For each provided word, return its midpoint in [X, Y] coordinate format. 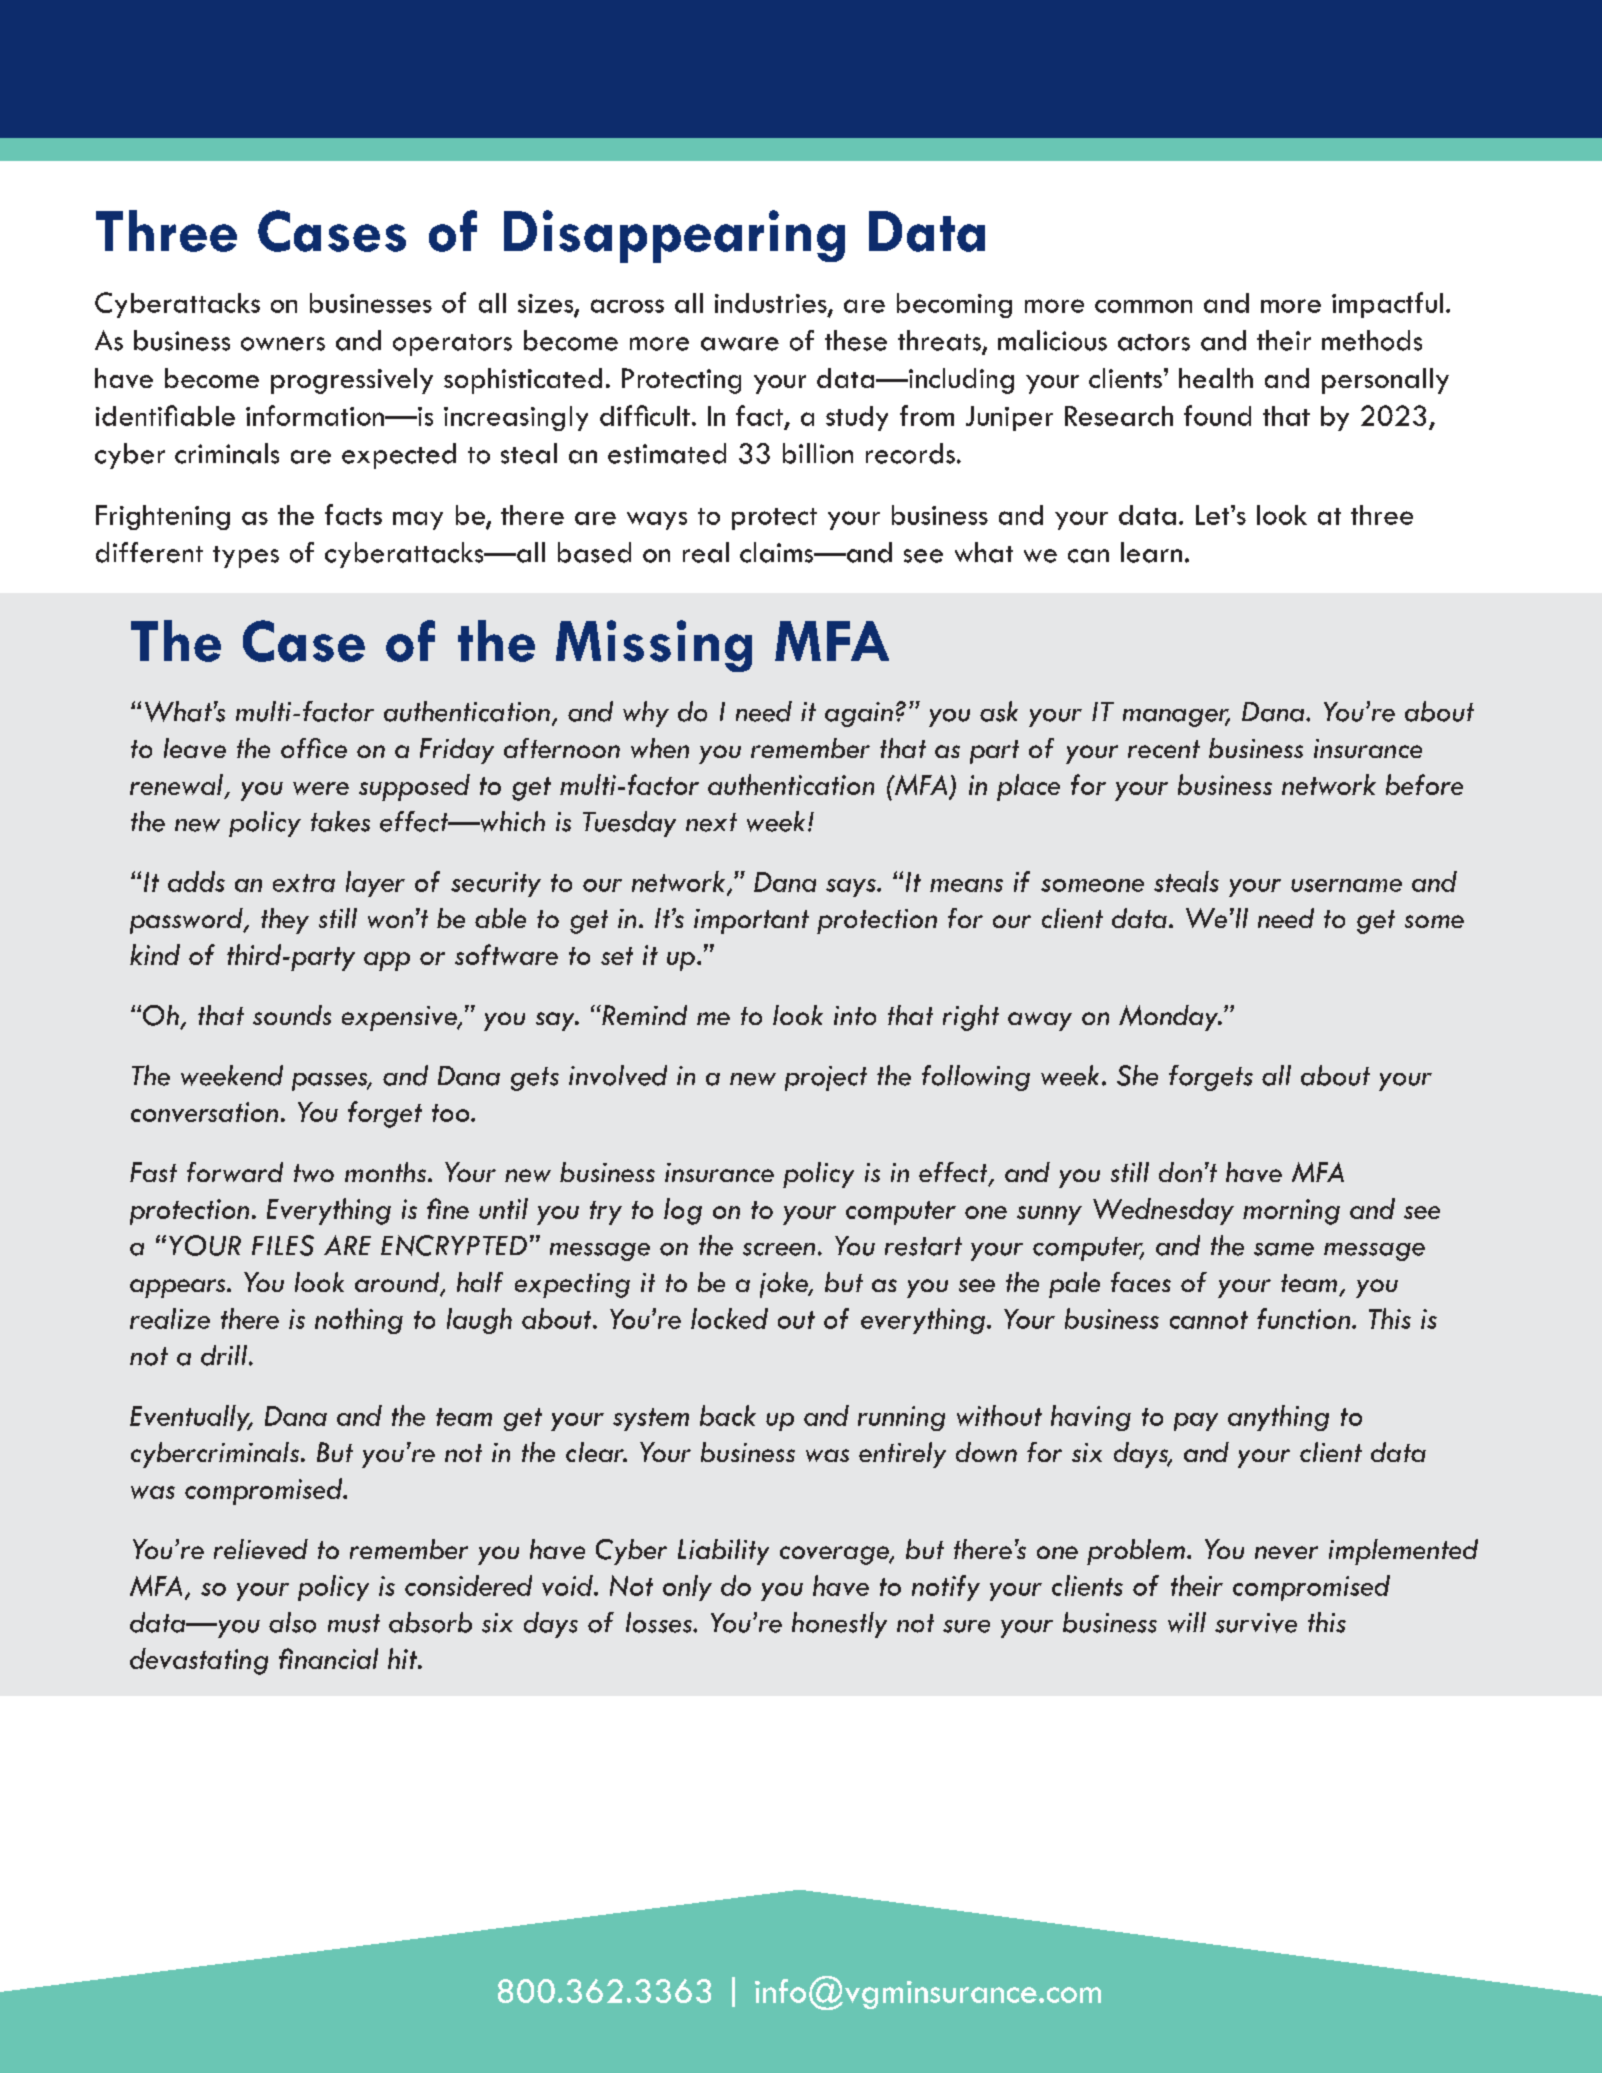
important [751, 921]
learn [1151, 552]
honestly [839, 1625]
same [1284, 1249]
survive [1256, 1623]
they [285, 921]
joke [785, 1285]
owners [283, 344]
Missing [654, 646]
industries [772, 304]
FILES [283, 1245]
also [292, 1622]
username [1346, 885]
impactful [1387, 305]
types [246, 557]
